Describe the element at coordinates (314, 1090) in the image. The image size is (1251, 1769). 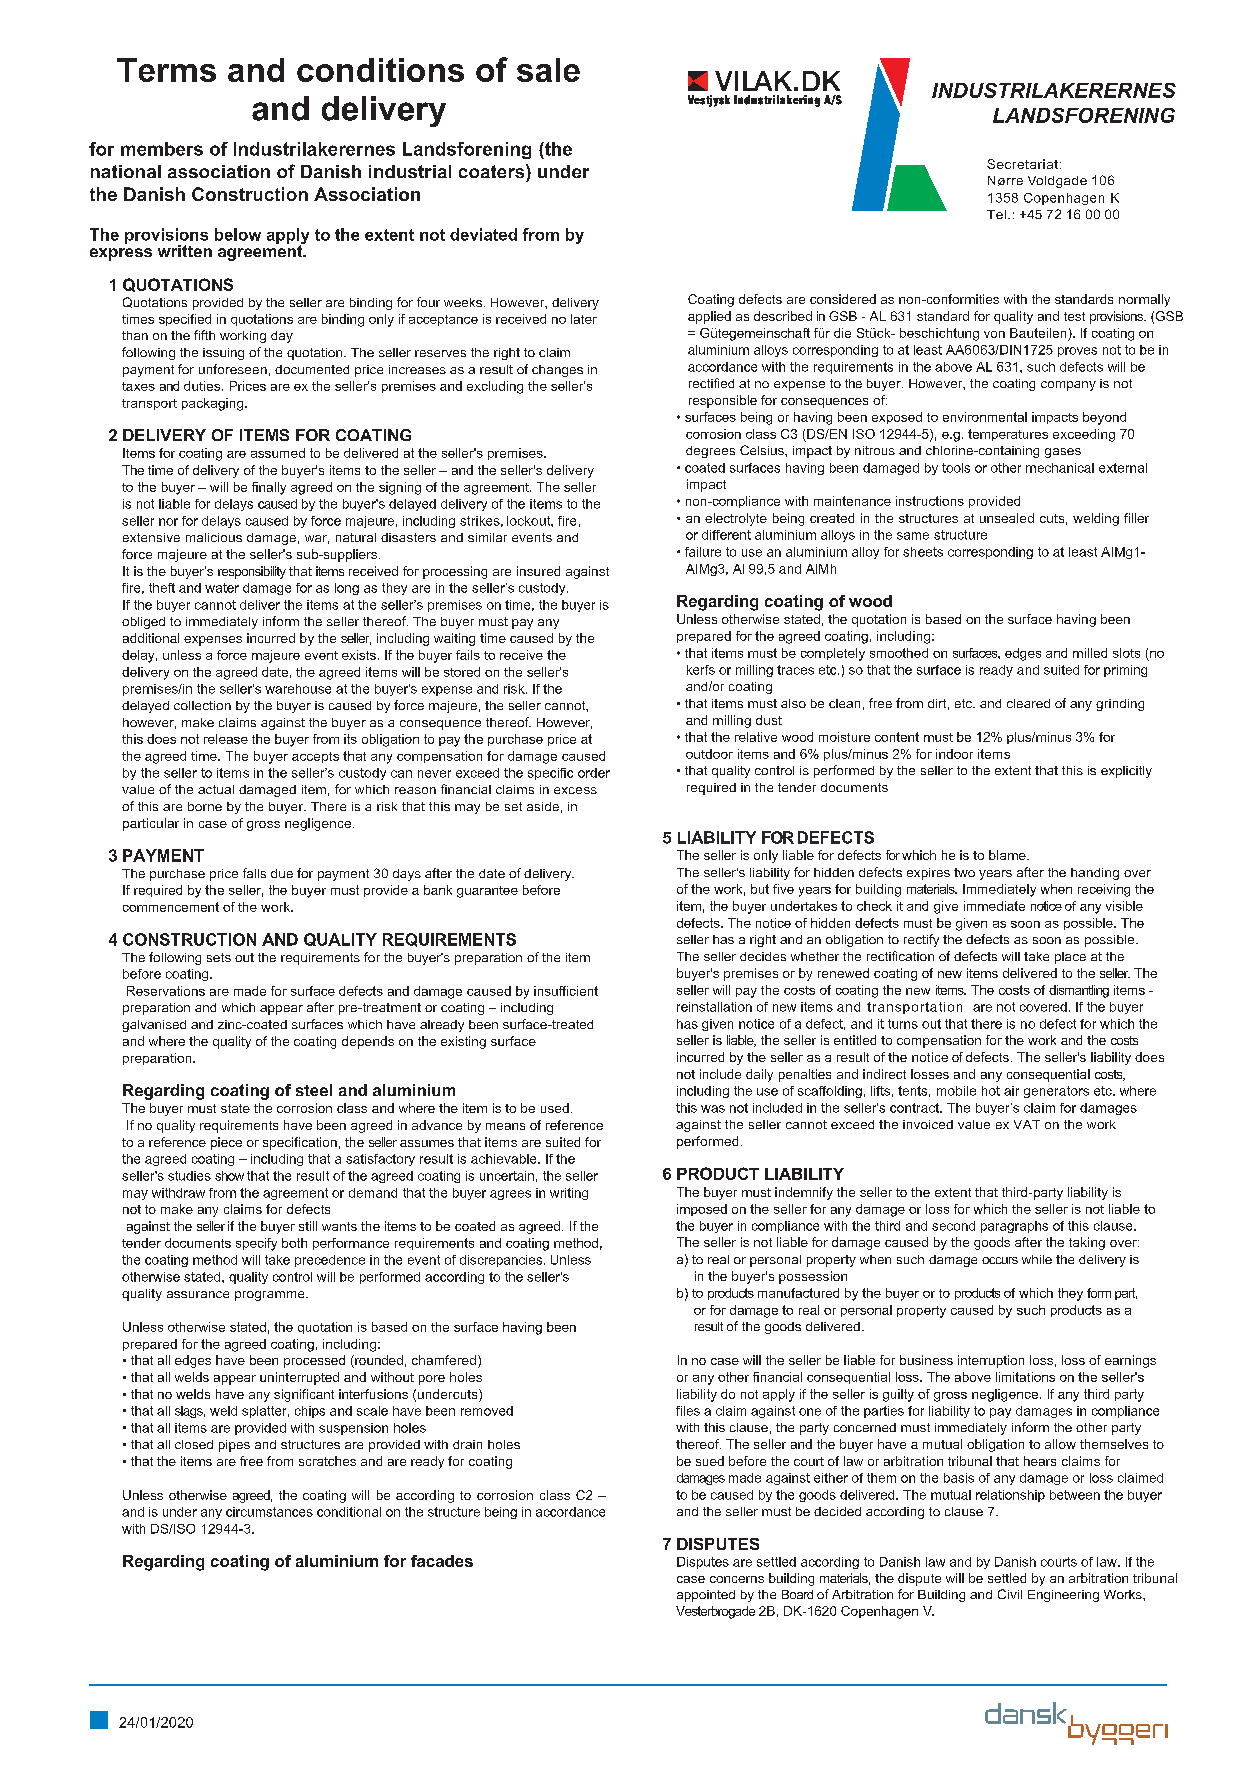
I see `steel` at that location.
